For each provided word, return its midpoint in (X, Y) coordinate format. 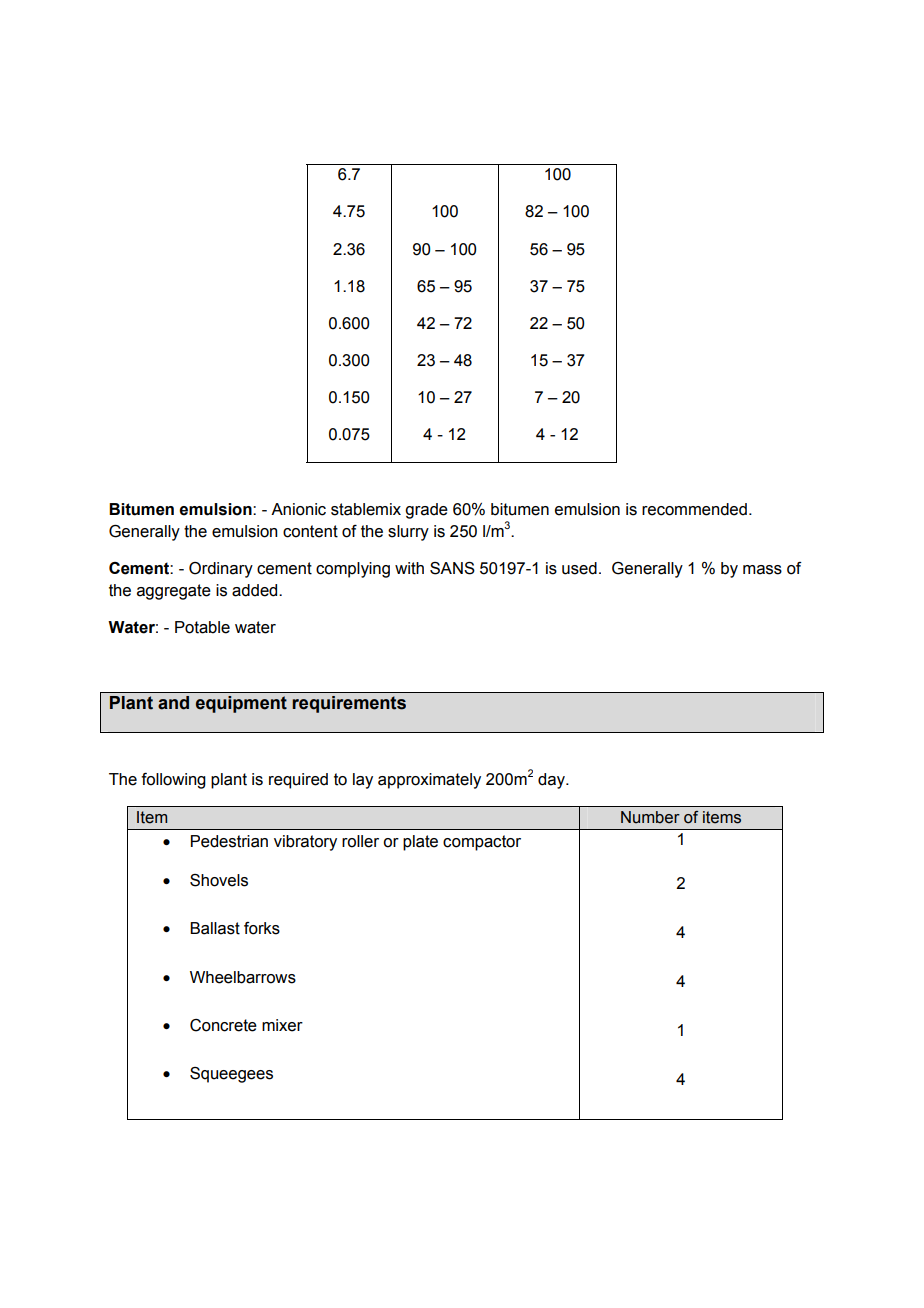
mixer (282, 1025)
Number (650, 817)
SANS (452, 568)
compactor (482, 843)
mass (762, 570)
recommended (694, 509)
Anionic (298, 509)
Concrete (223, 1025)
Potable (202, 627)
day (552, 781)
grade (426, 511)
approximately (429, 781)
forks (262, 928)
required (298, 781)
